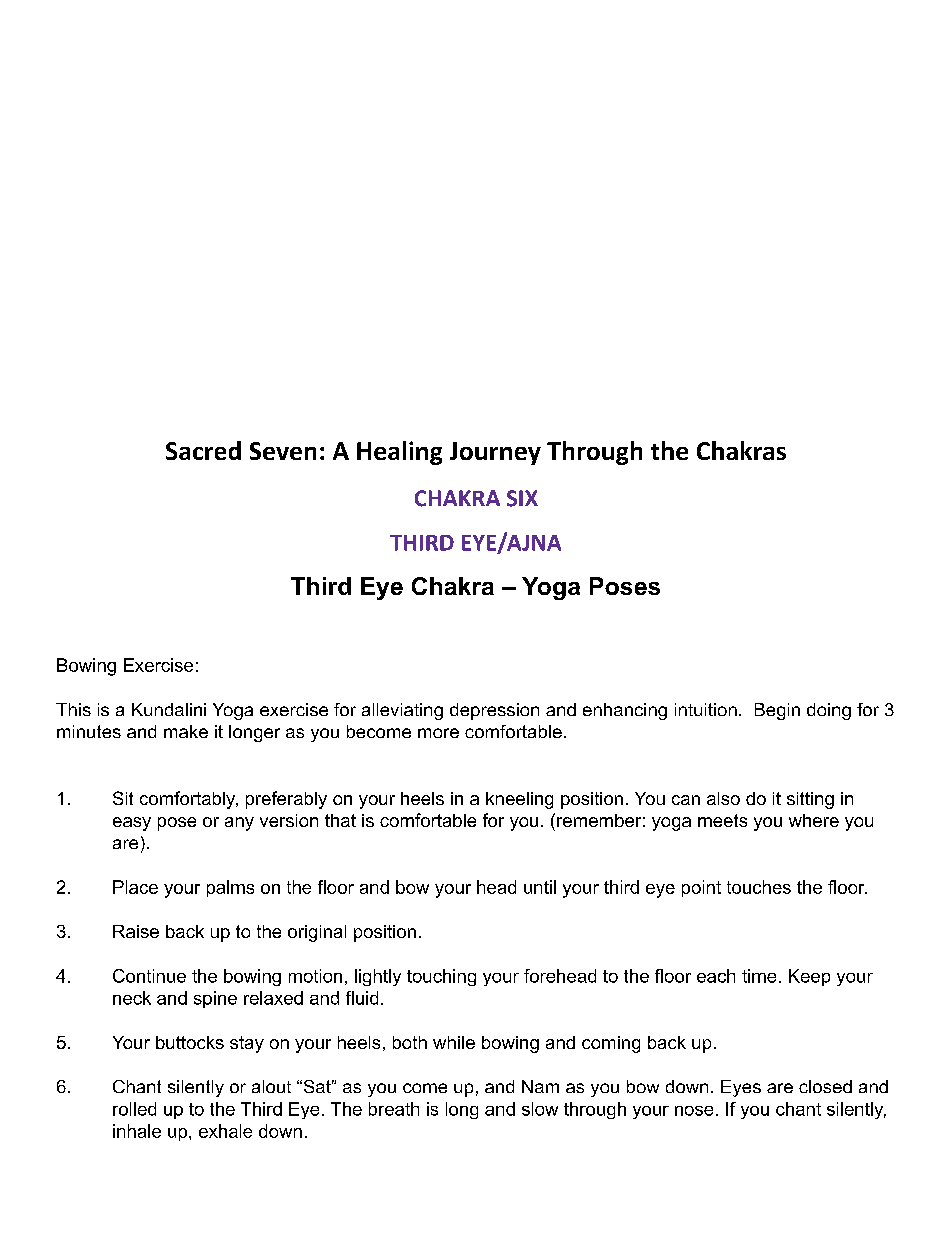 This screenshot has height=1233, width=952. What do you see at coordinates (203, 450) in the screenshot?
I see `Sacred` at bounding box center [203, 450].
